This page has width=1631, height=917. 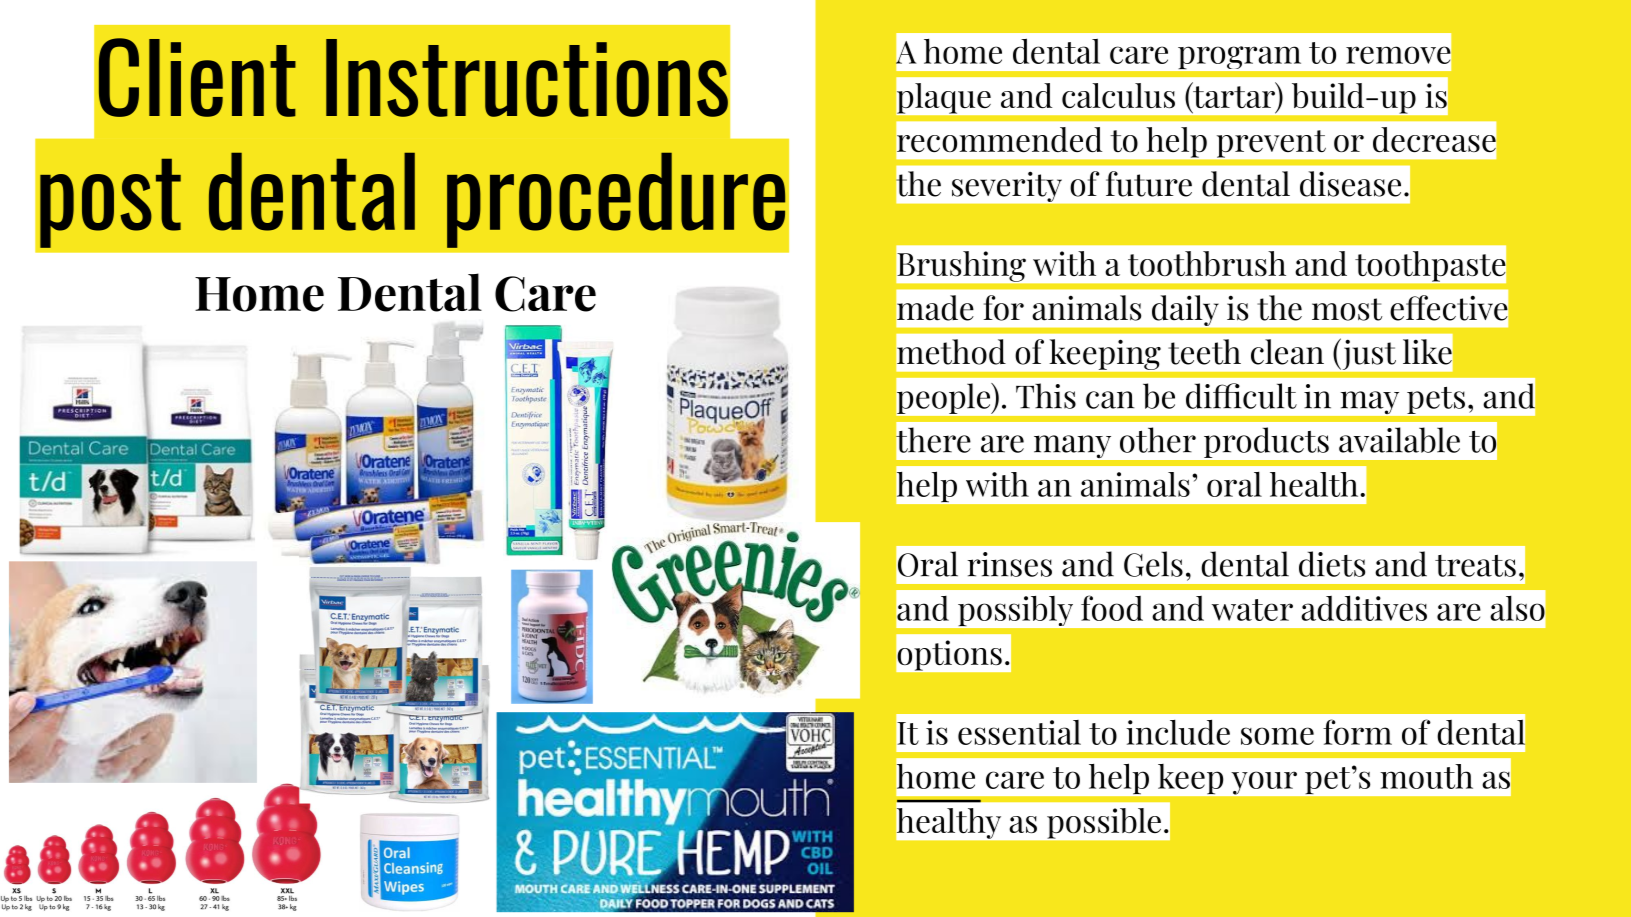 I want to click on products, so click(x=1266, y=442).
